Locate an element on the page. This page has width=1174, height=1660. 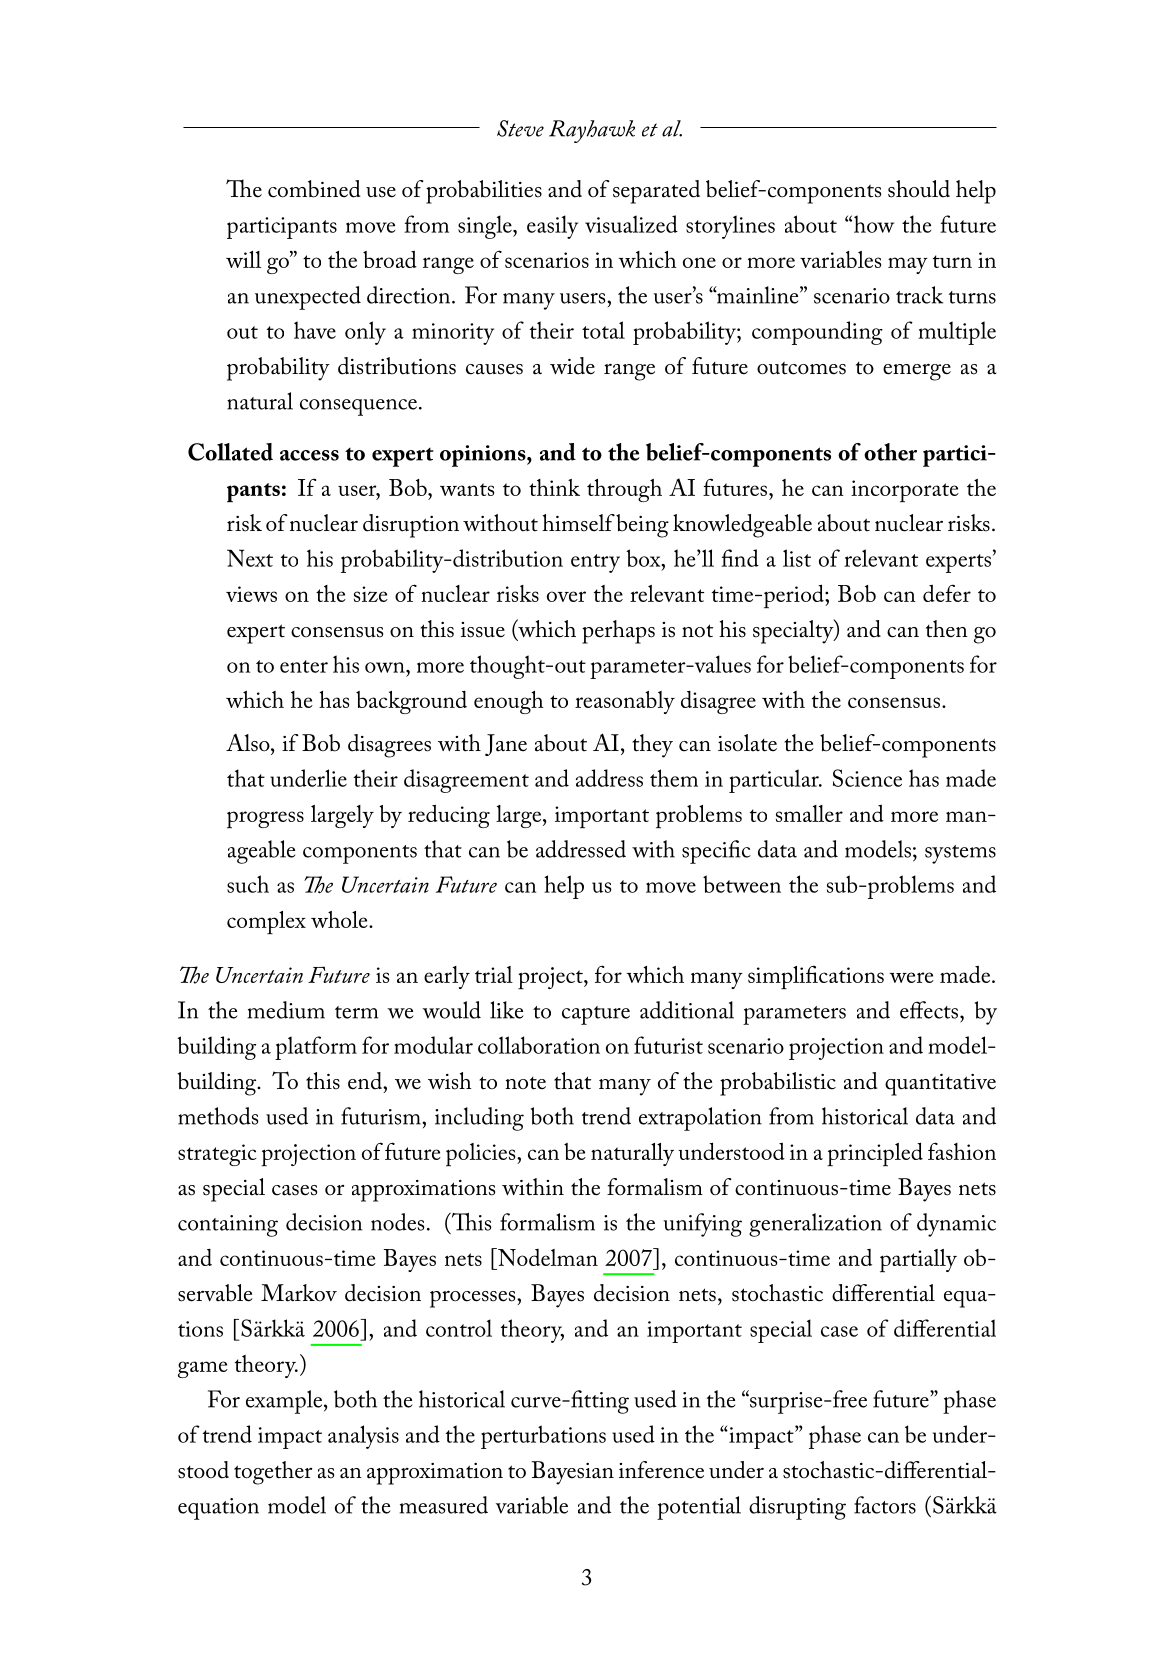
how is located at coordinates (874, 224).
